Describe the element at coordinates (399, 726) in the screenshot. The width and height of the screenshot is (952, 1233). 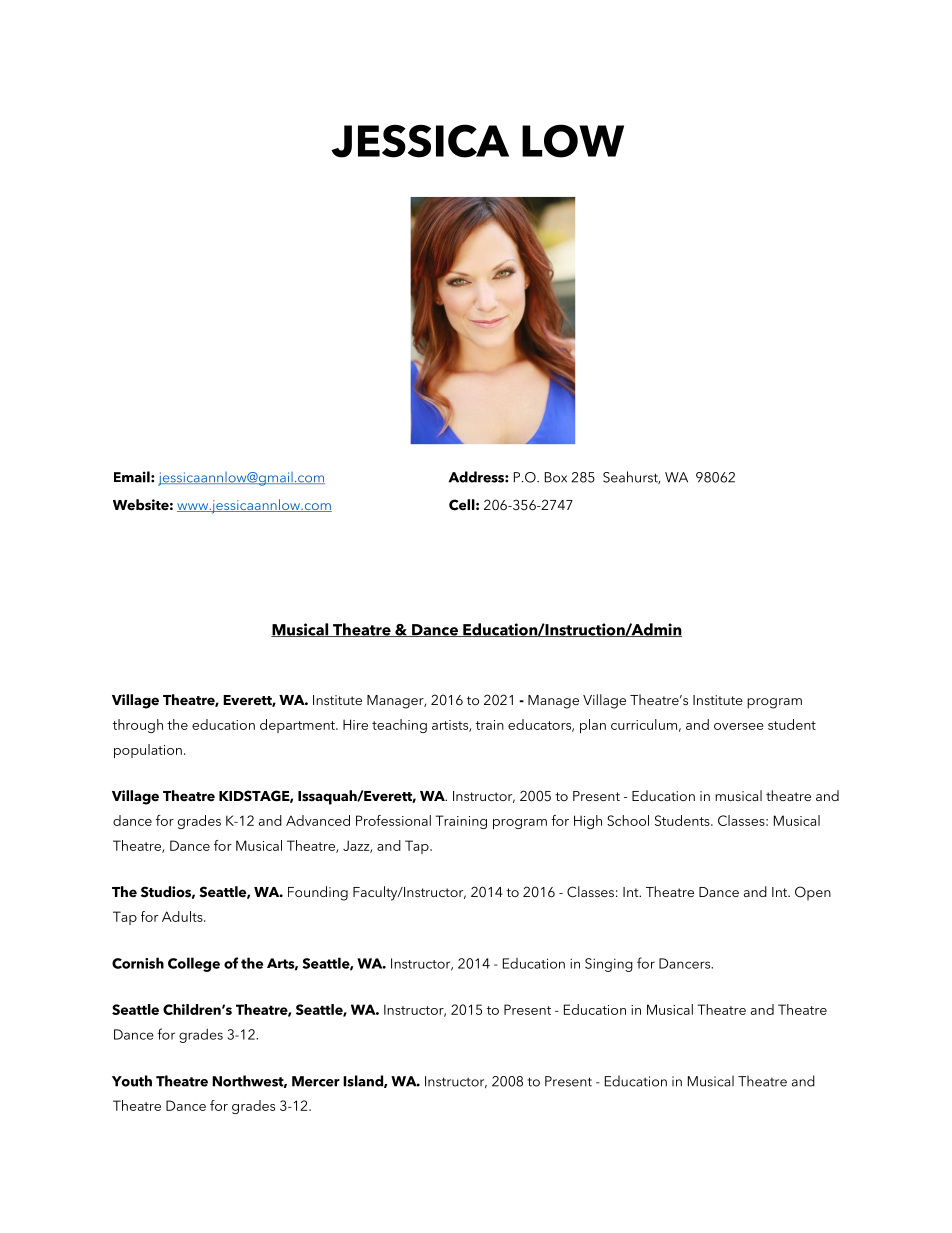
I see `teaching` at that location.
